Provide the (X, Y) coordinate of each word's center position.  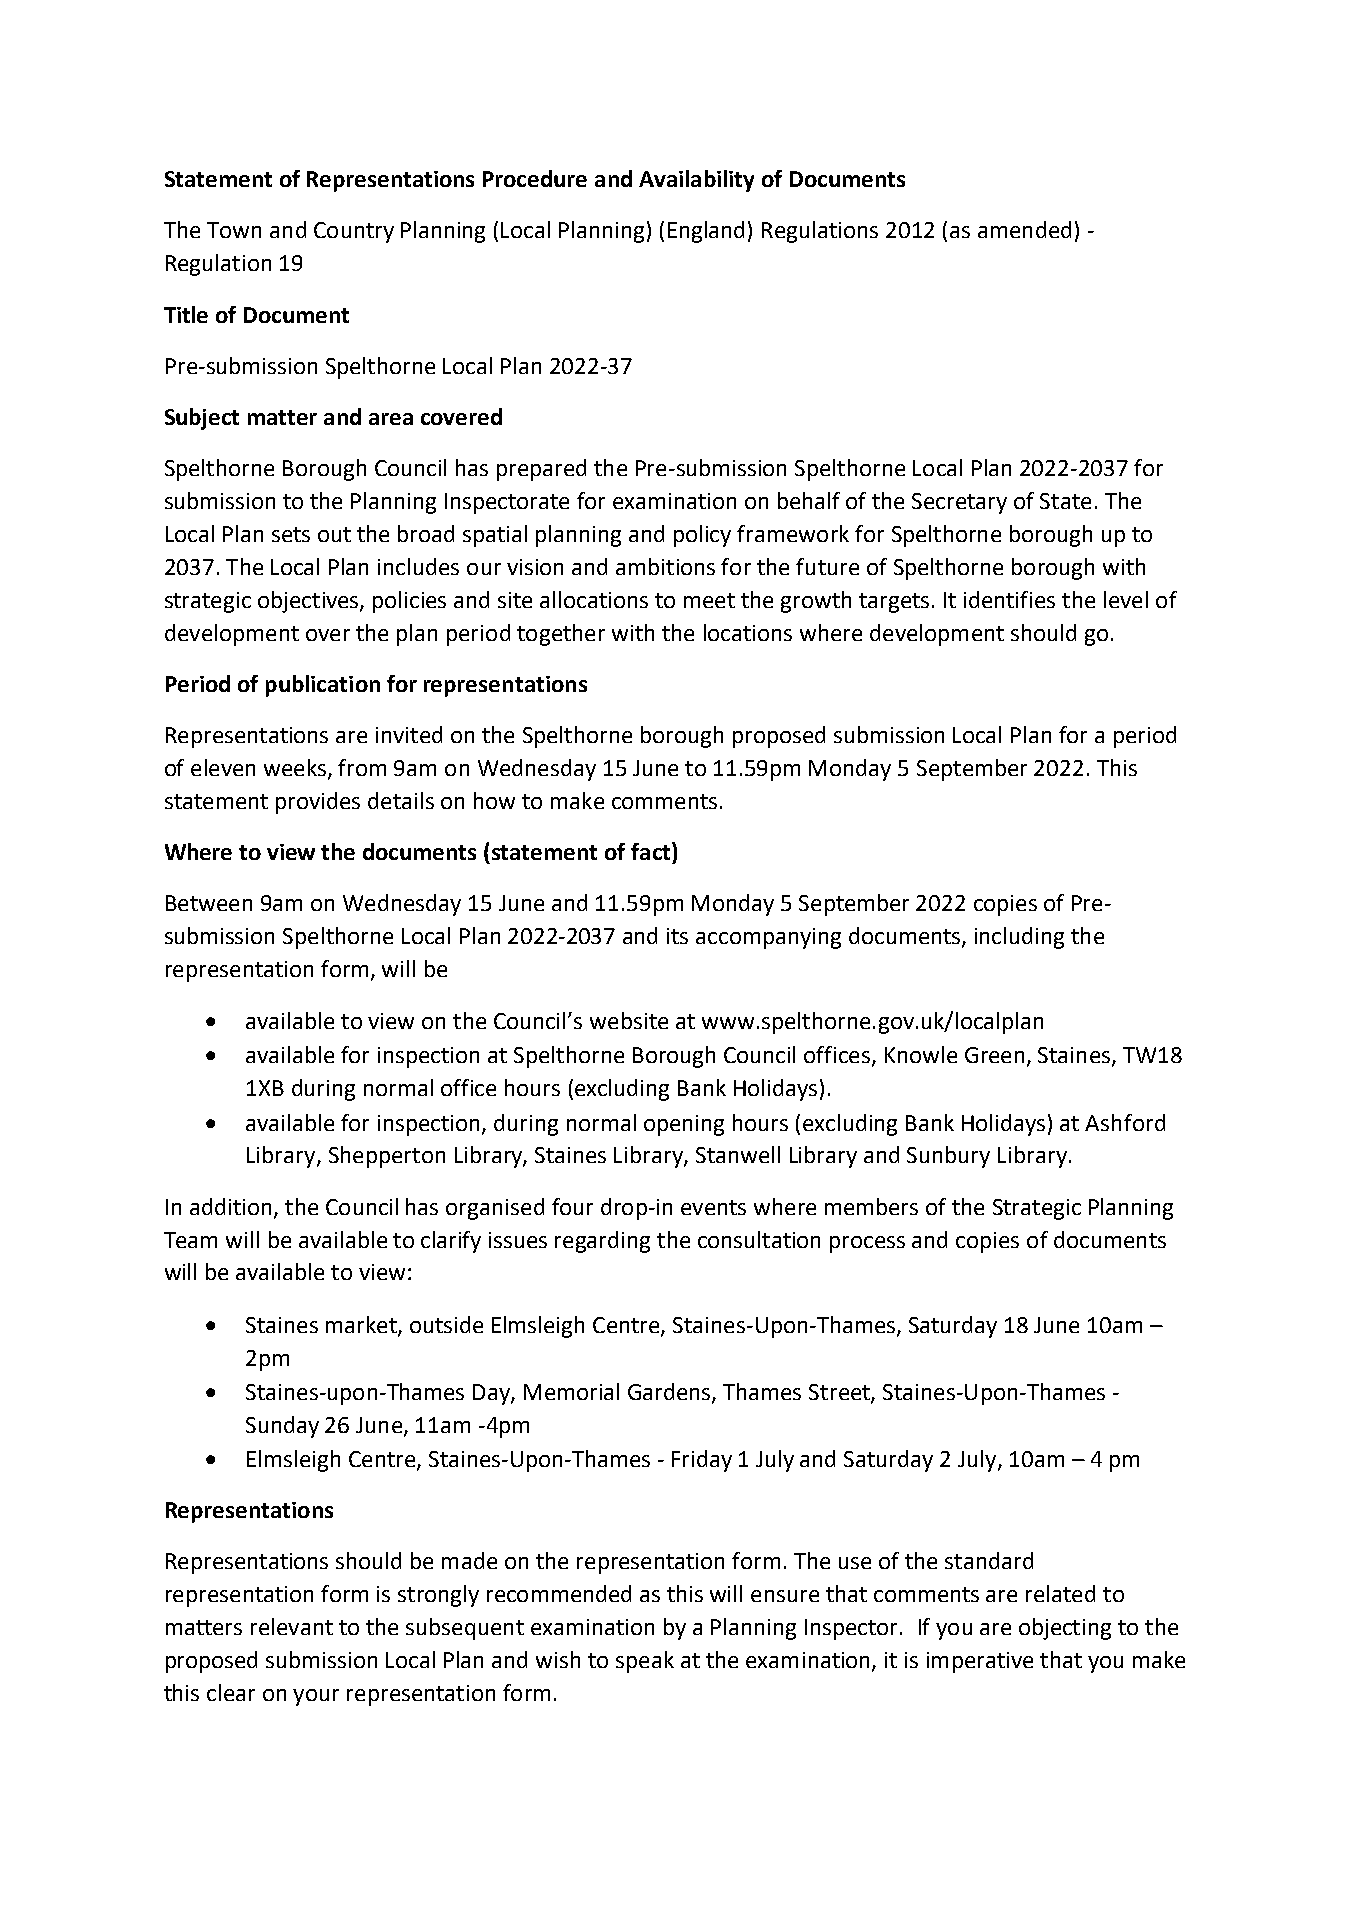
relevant (292, 1626)
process (867, 1244)
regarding (602, 1242)
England (706, 232)
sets (291, 534)
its (677, 936)
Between (209, 903)
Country (354, 232)
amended (1024, 229)
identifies (1009, 599)
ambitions (665, 566)
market (362, 1326)
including (1019, 938)
